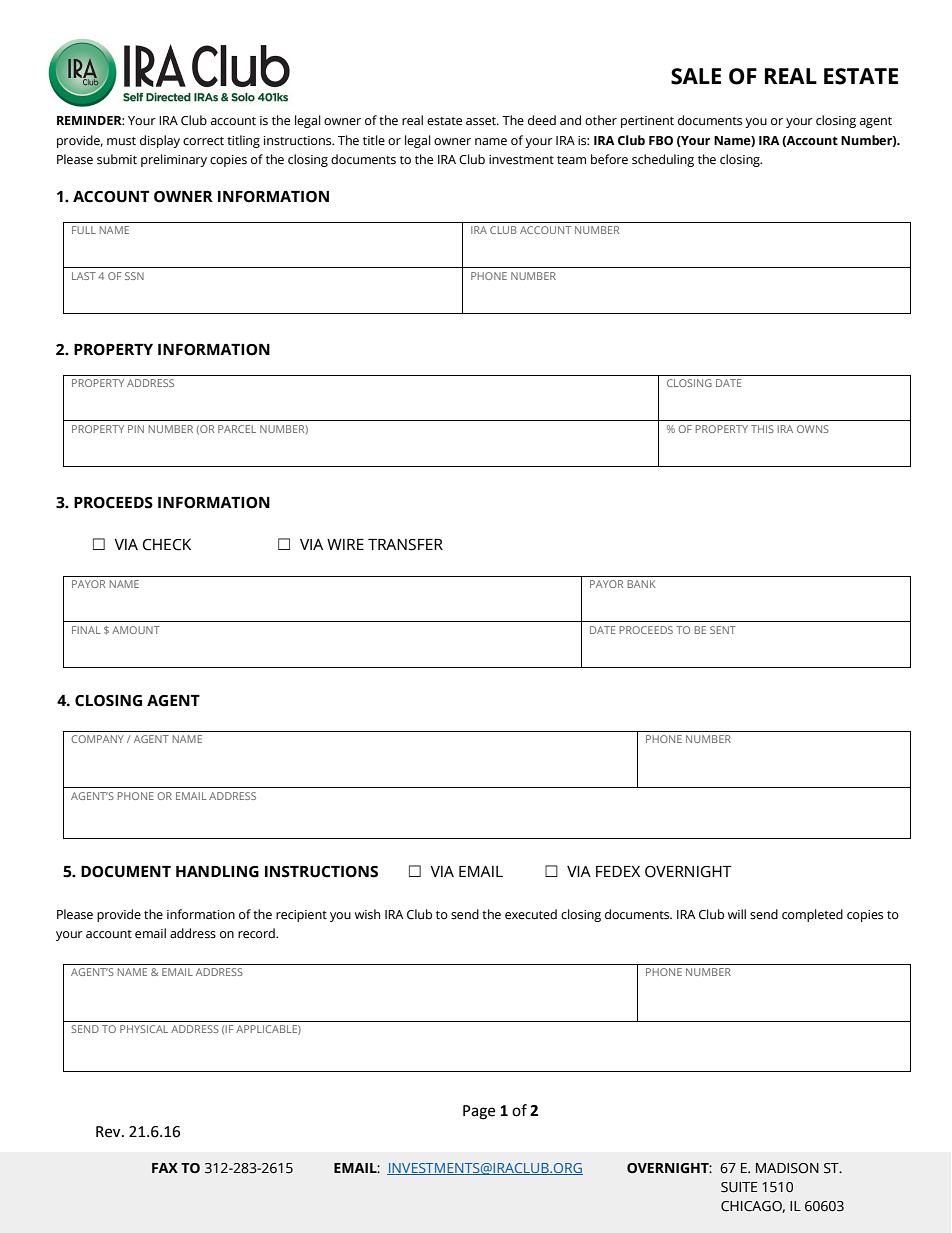  I want to click on TRANSFER, so click(405, 545).
